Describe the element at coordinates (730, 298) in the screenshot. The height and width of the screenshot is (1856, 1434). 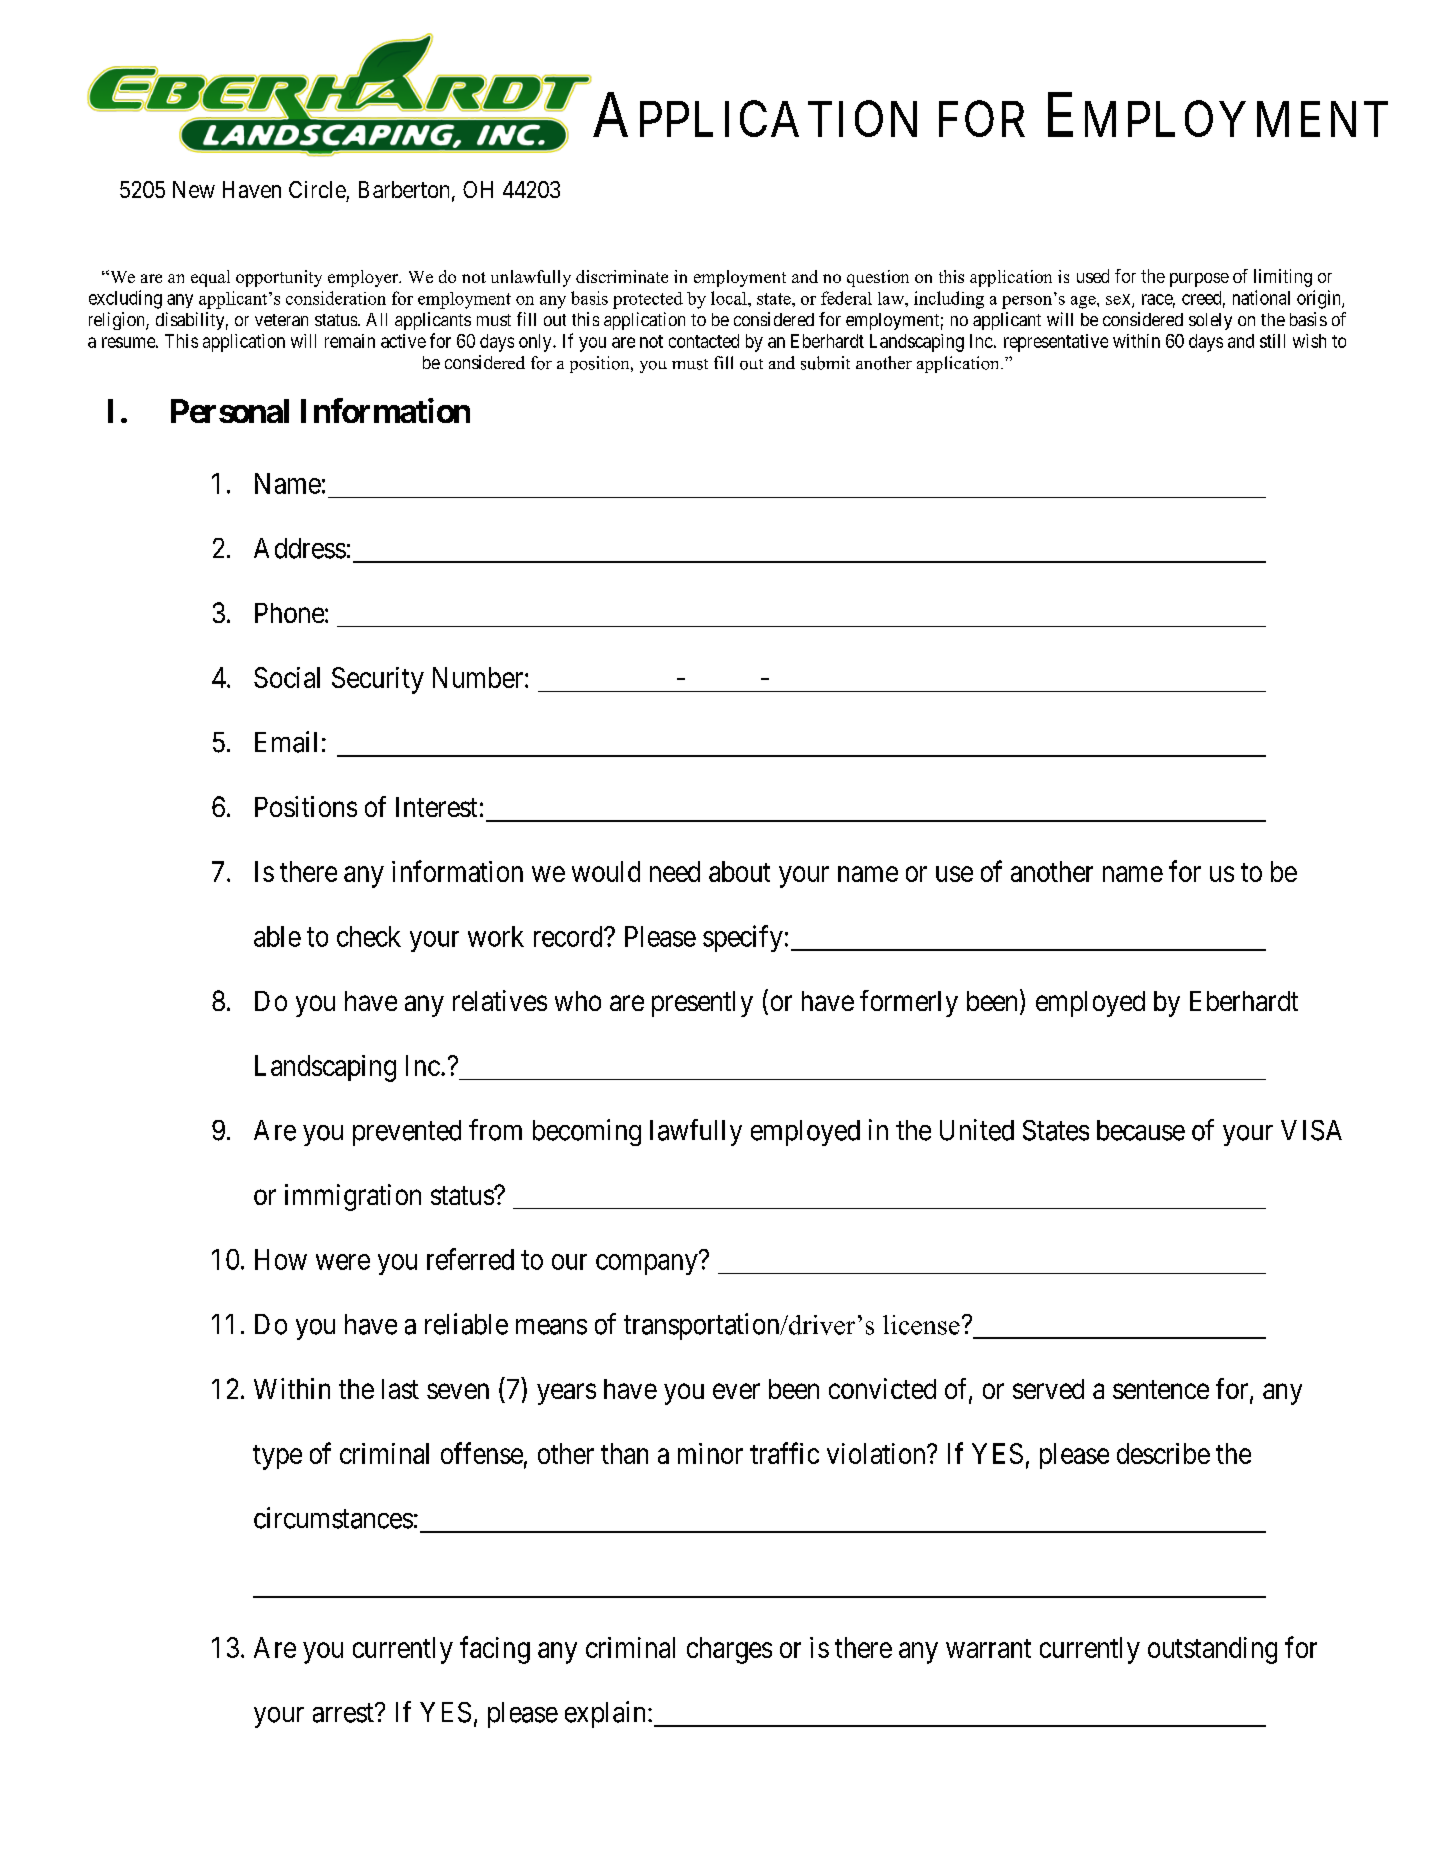
I see `local` at that location.
